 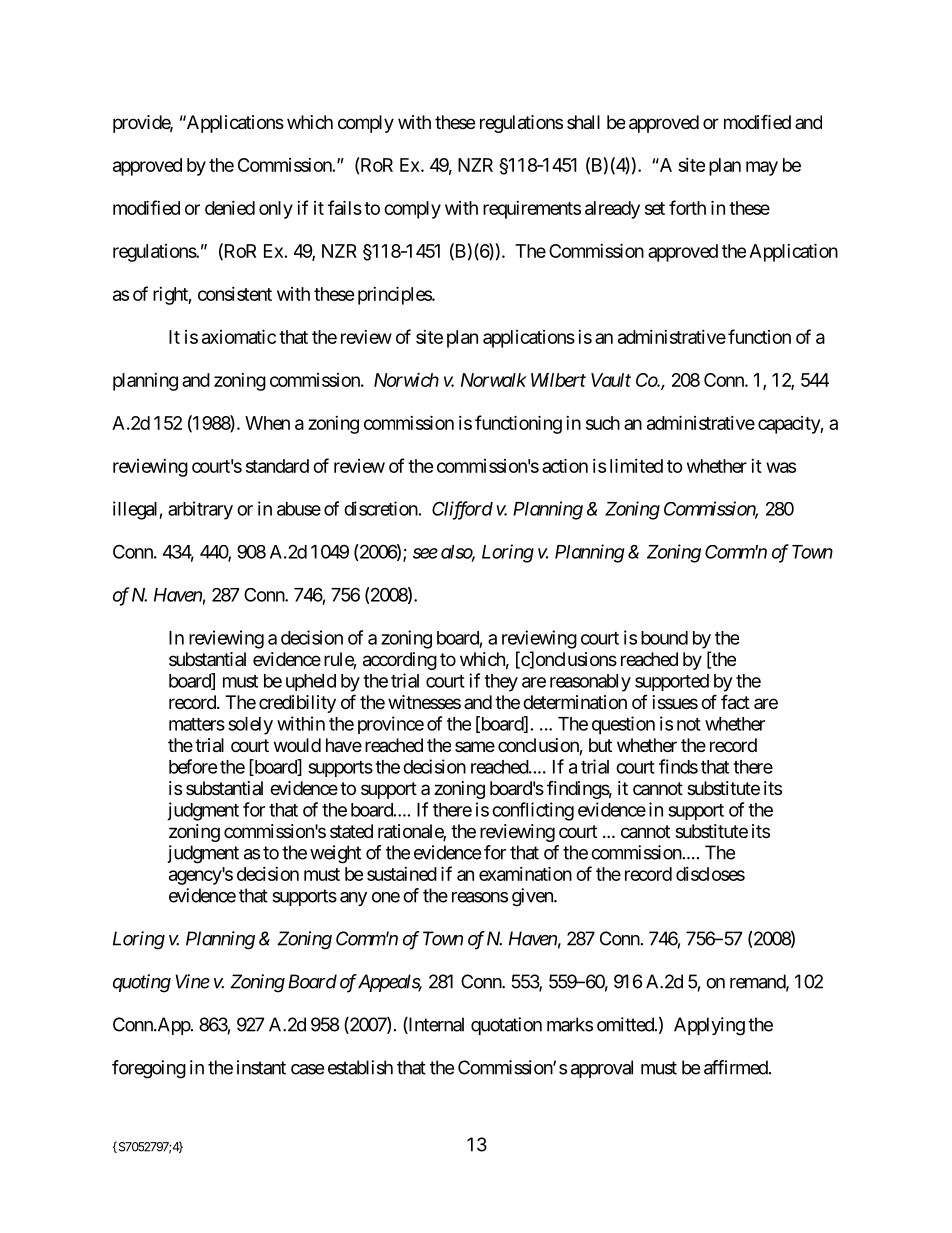 I want to click on Clifford, so click(x=462, y=510).
